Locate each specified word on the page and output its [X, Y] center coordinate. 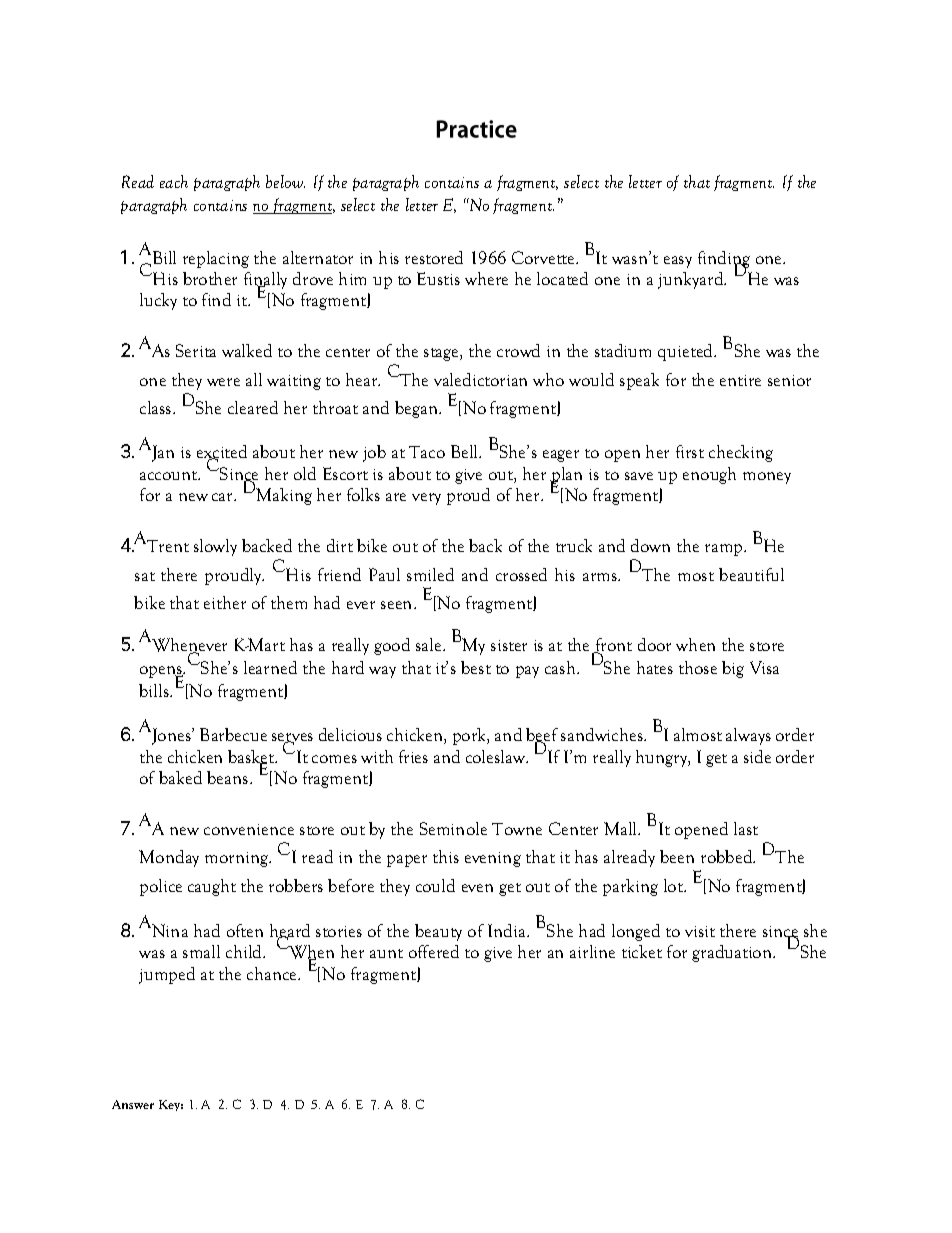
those [698, 667]
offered [434, 951]
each [174, 181]
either [225, 602]
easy [678, 262]
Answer [133, 1104]
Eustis [438, 278]
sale [430, 644]
